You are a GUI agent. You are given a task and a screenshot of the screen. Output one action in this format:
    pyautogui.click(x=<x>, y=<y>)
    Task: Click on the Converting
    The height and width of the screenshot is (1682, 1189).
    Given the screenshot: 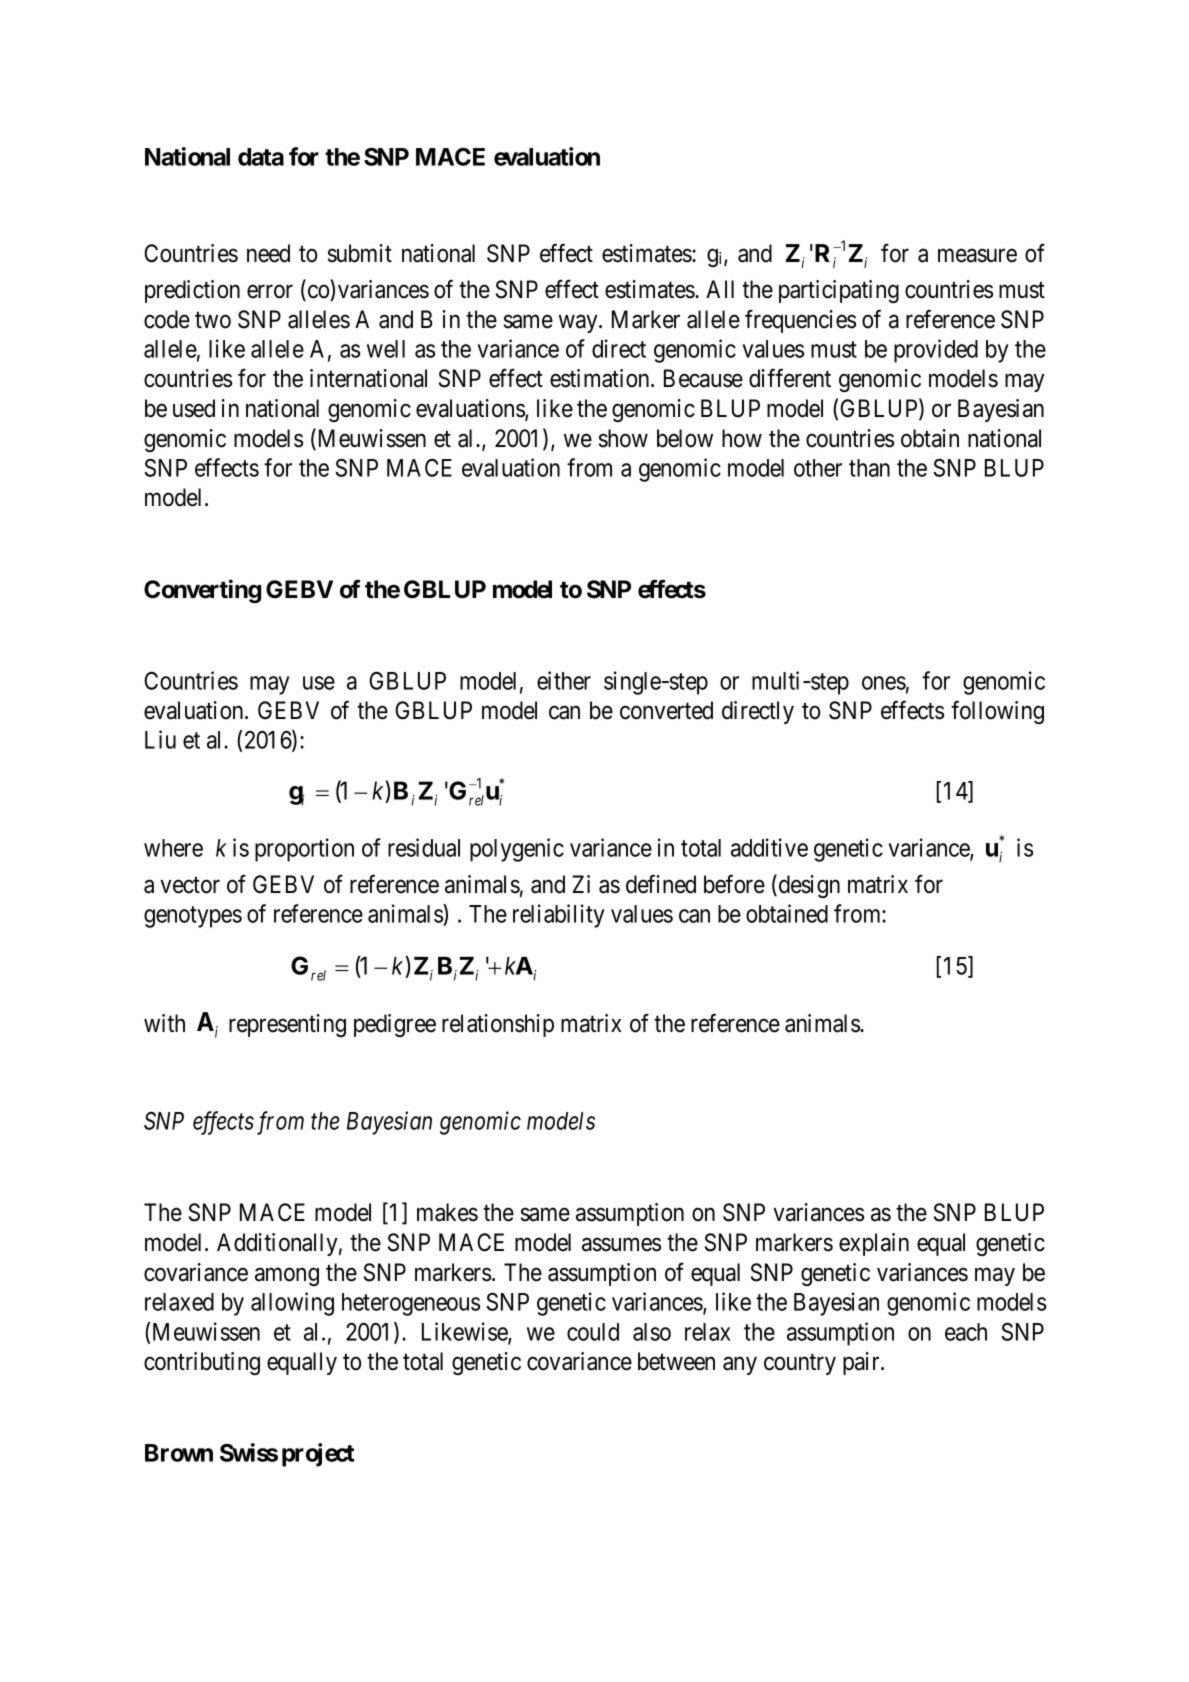 What is the action you would take?
    pyautogui.click(x=202, y=591)
